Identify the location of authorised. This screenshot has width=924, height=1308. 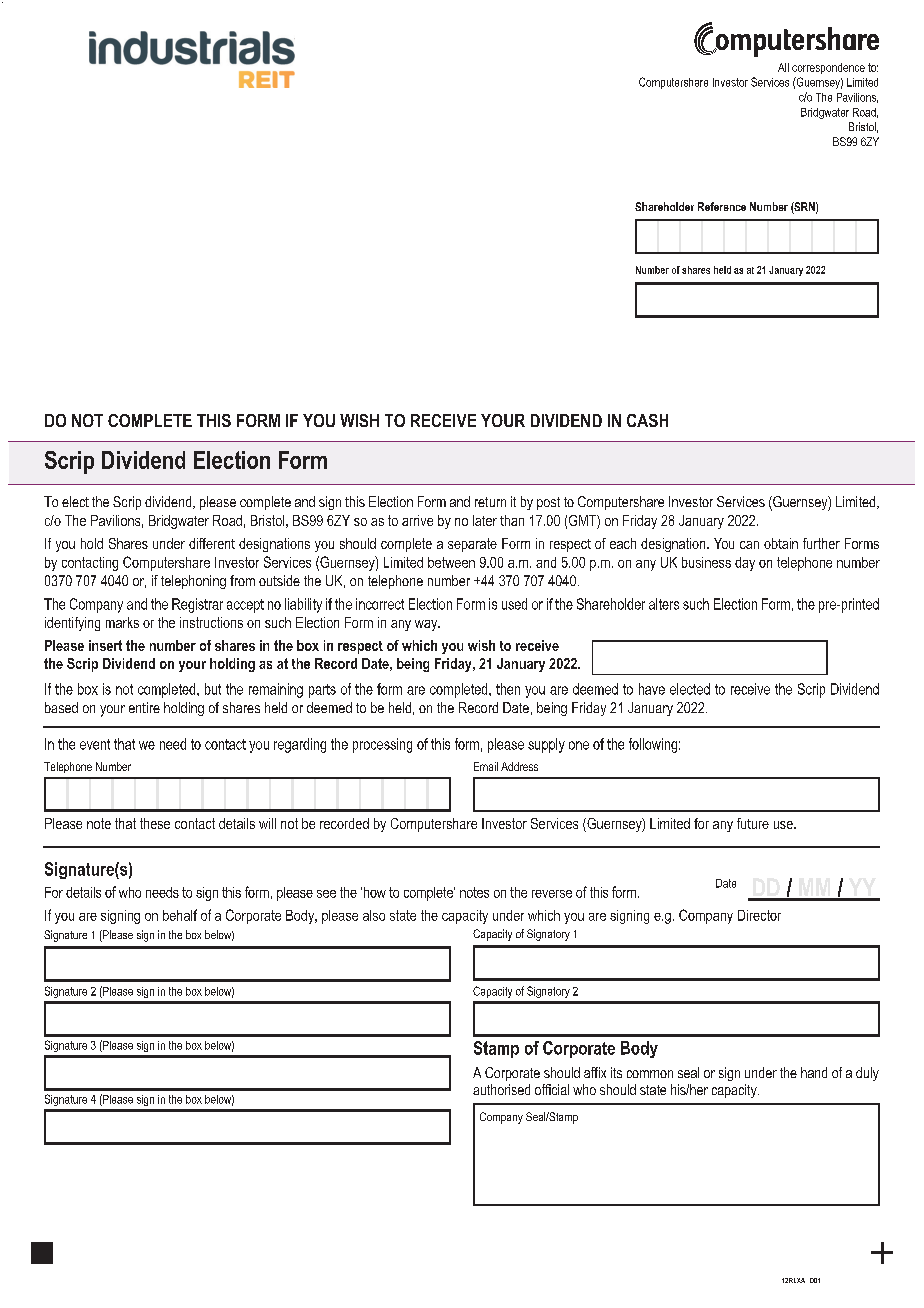
(501, 1089).
